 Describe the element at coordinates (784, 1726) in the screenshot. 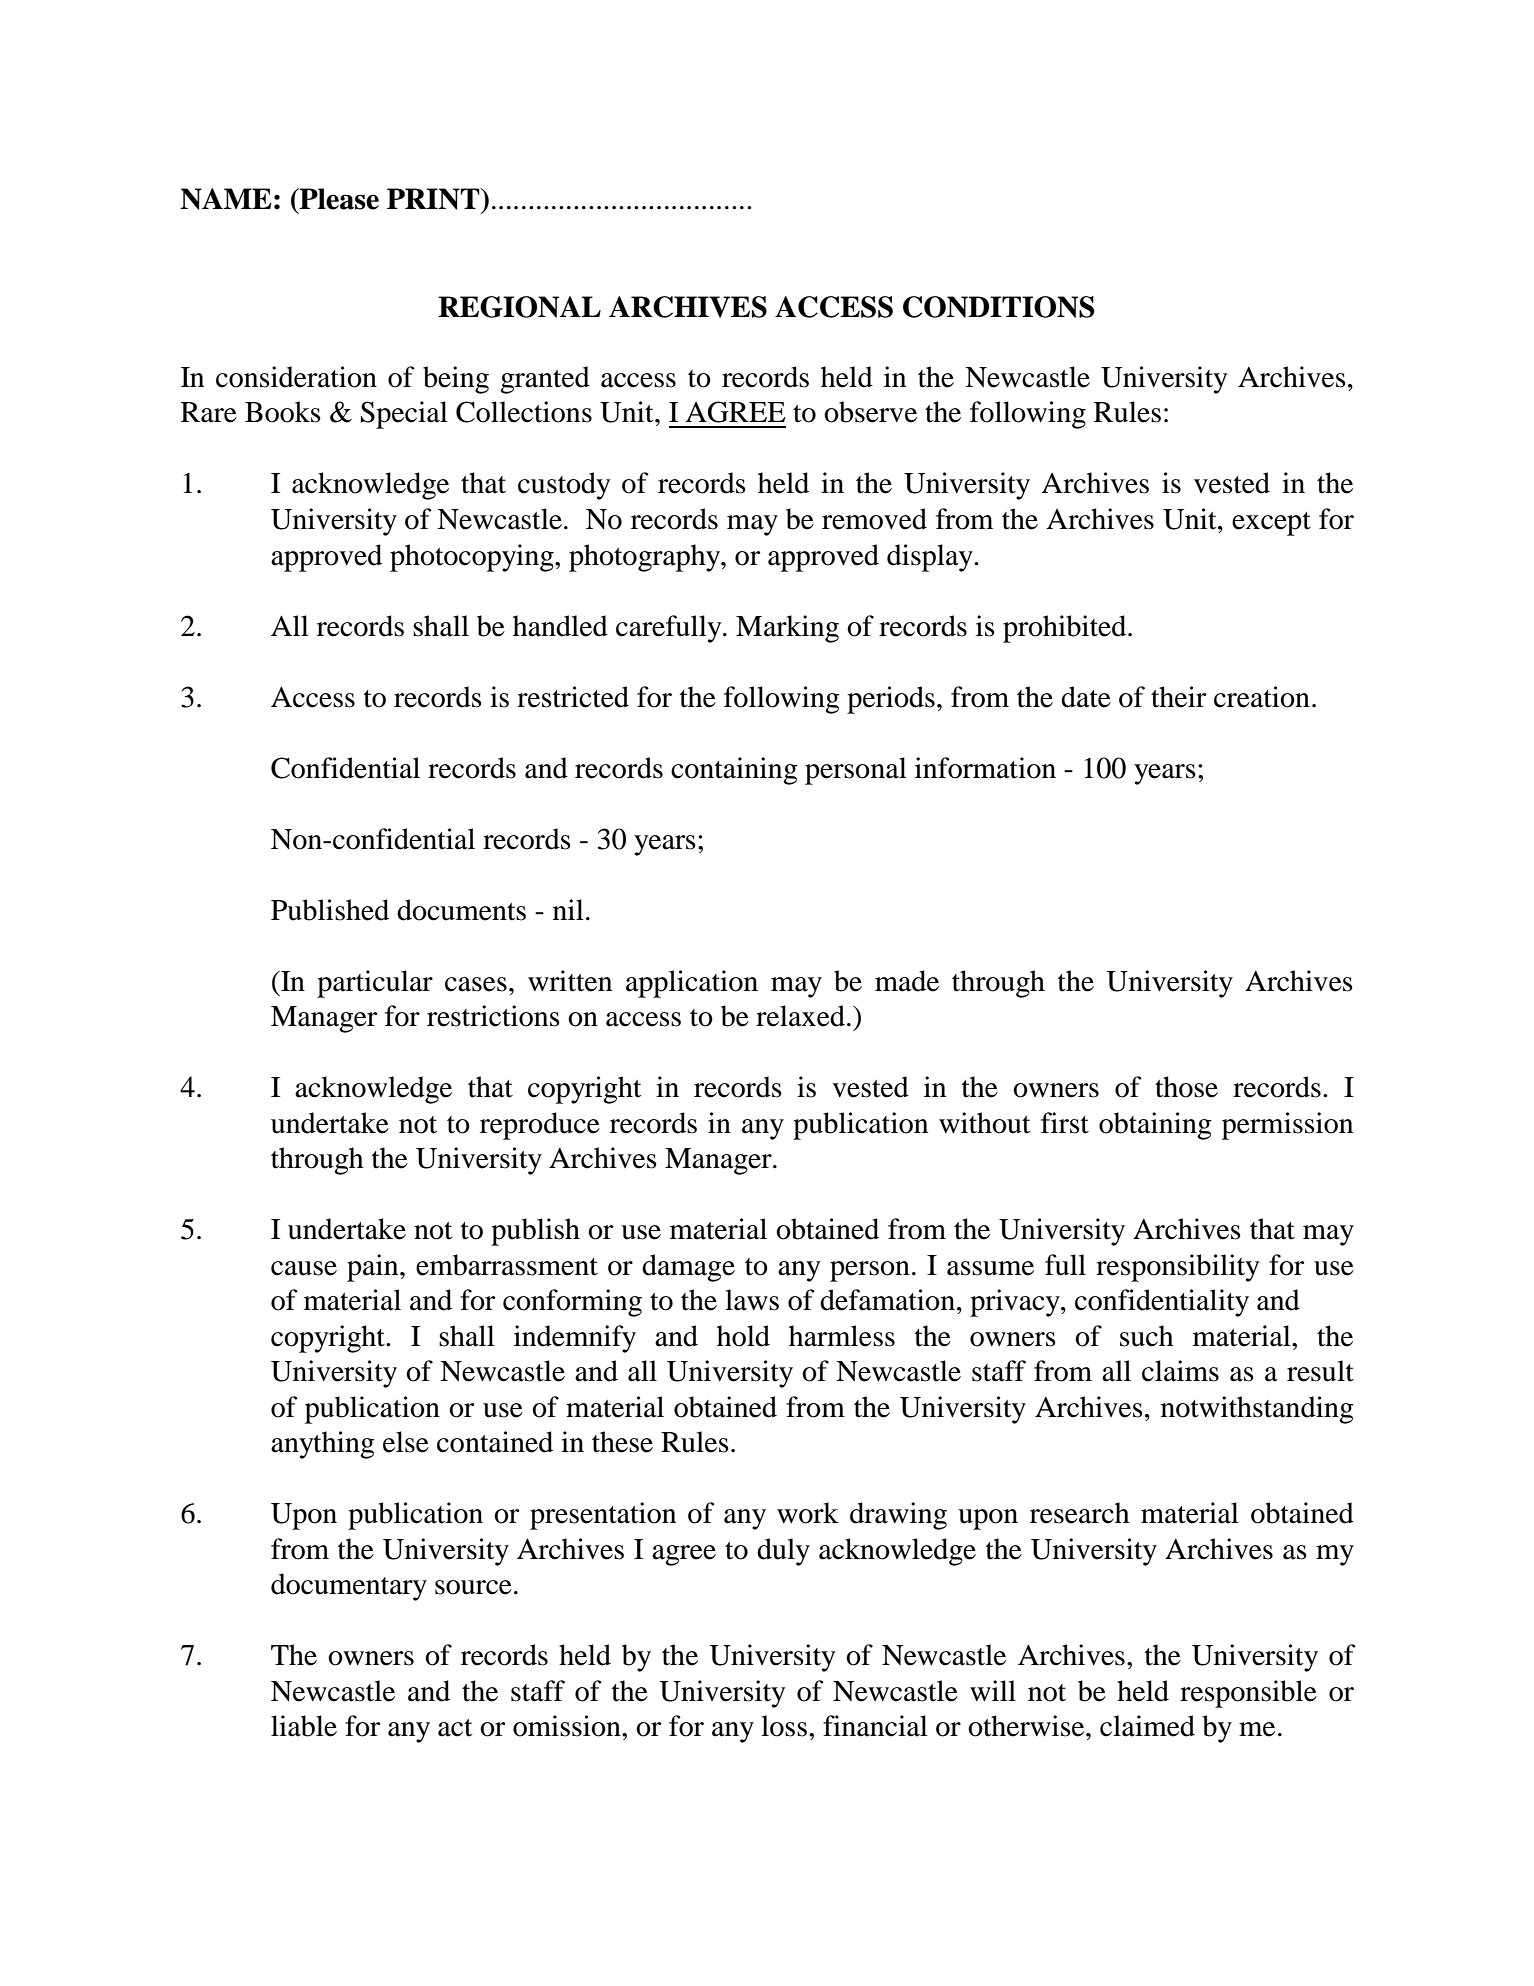

I see `loss` at that location.
